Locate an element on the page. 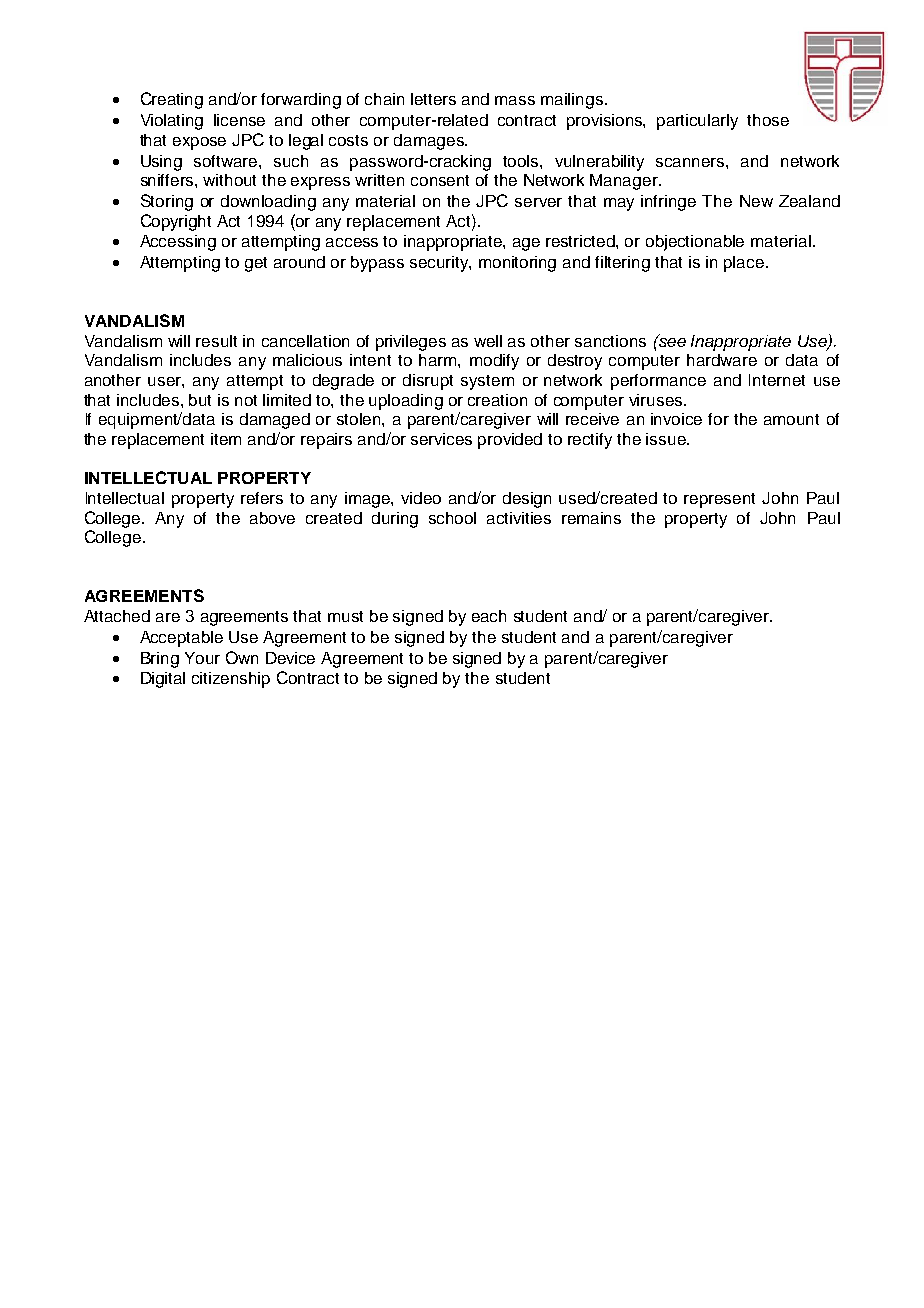 The height and width of the document is (1308, 924). particularly is located at coordinates (697, 122).
